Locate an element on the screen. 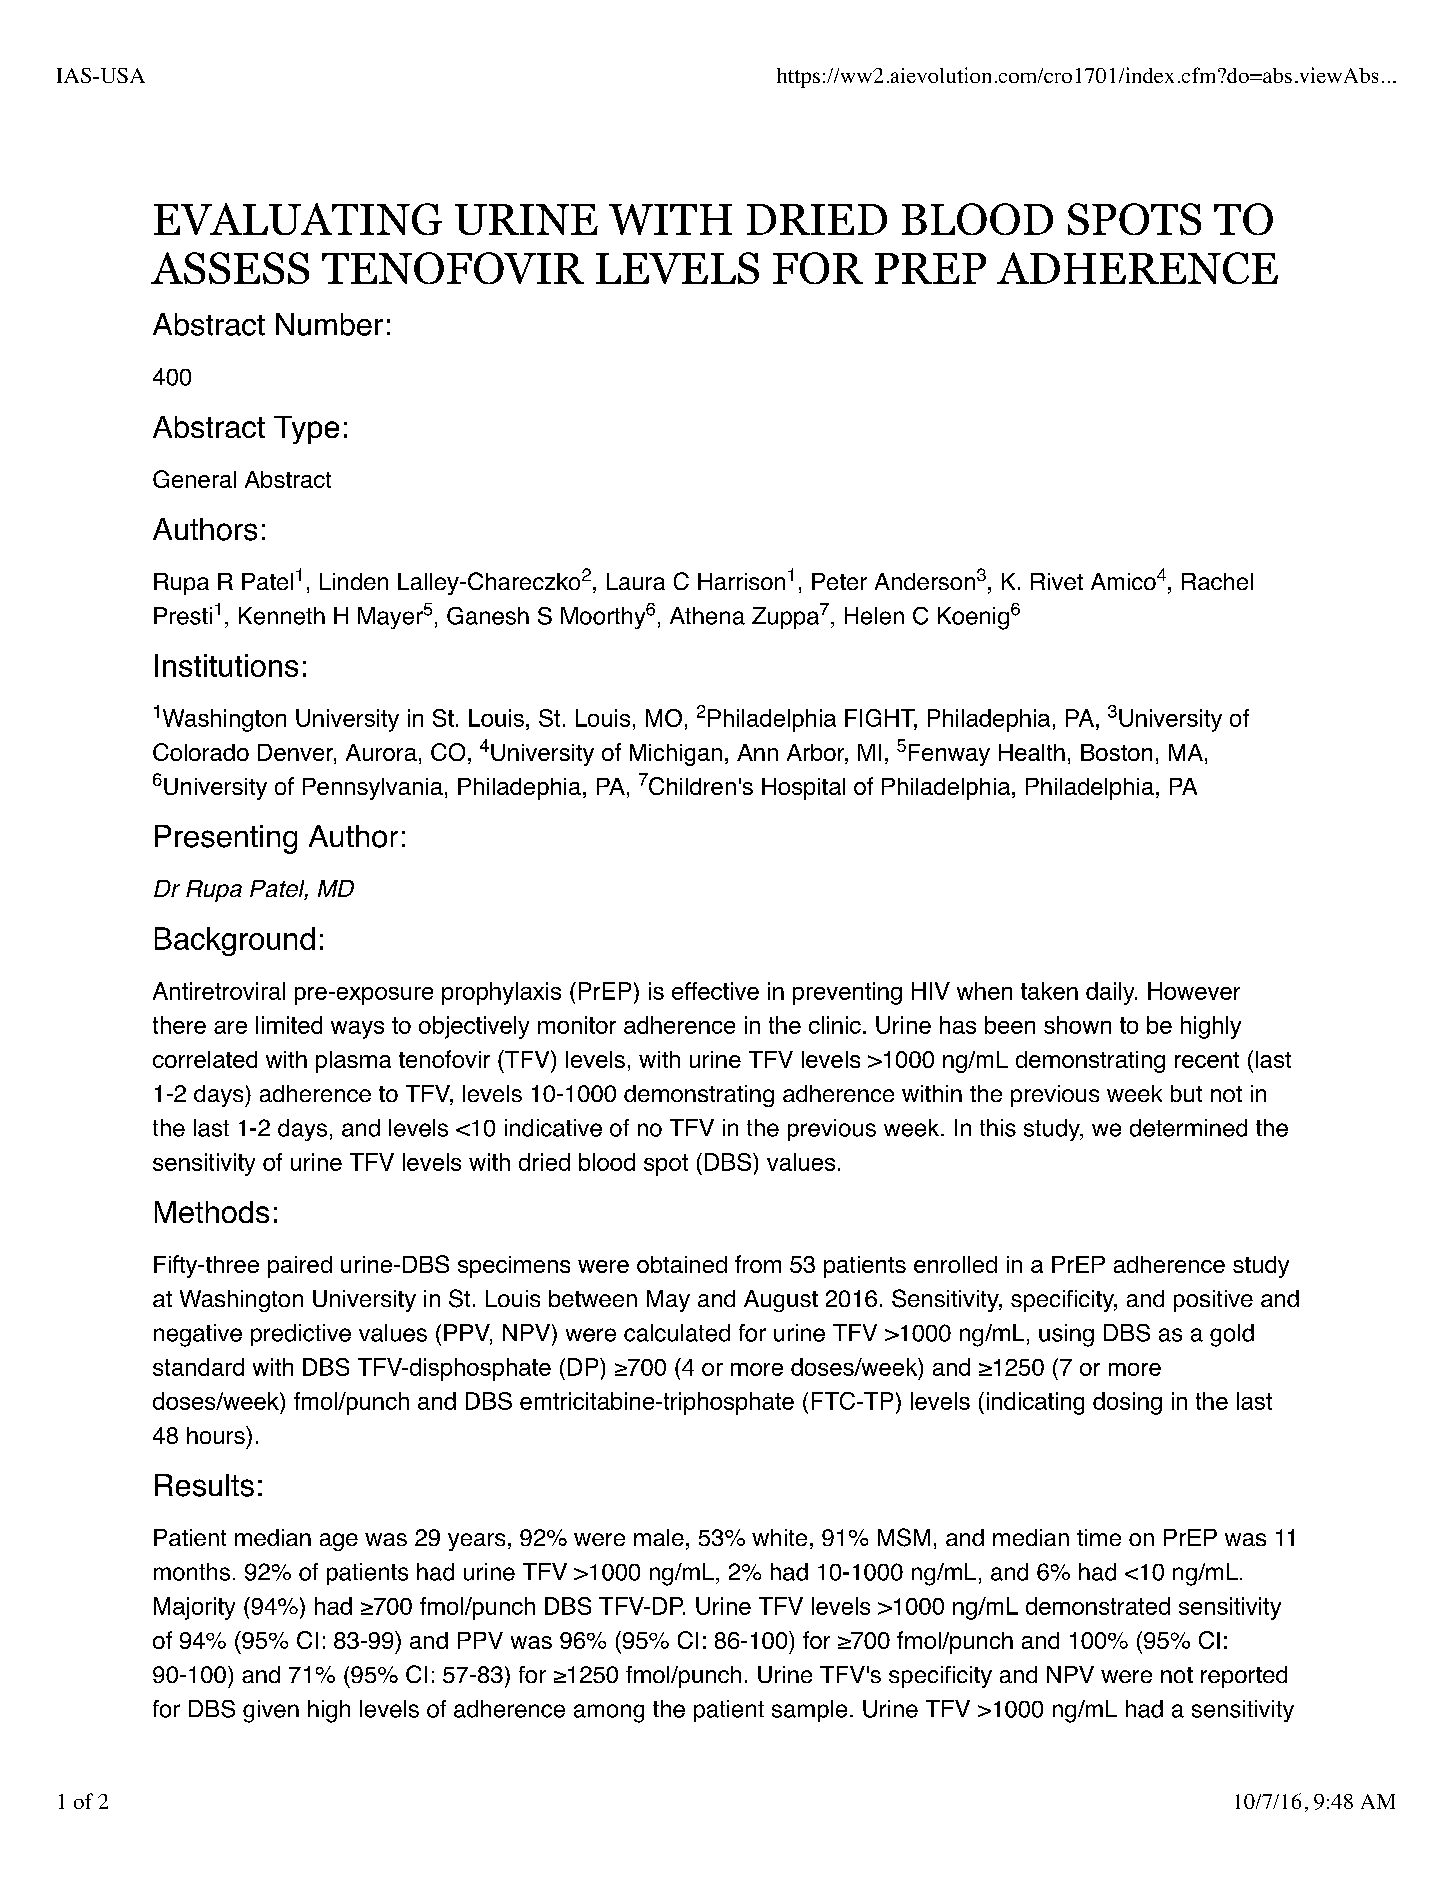 This screenshot has width=1453, height=1880. Presenting is located at coordinates (226, 839).
